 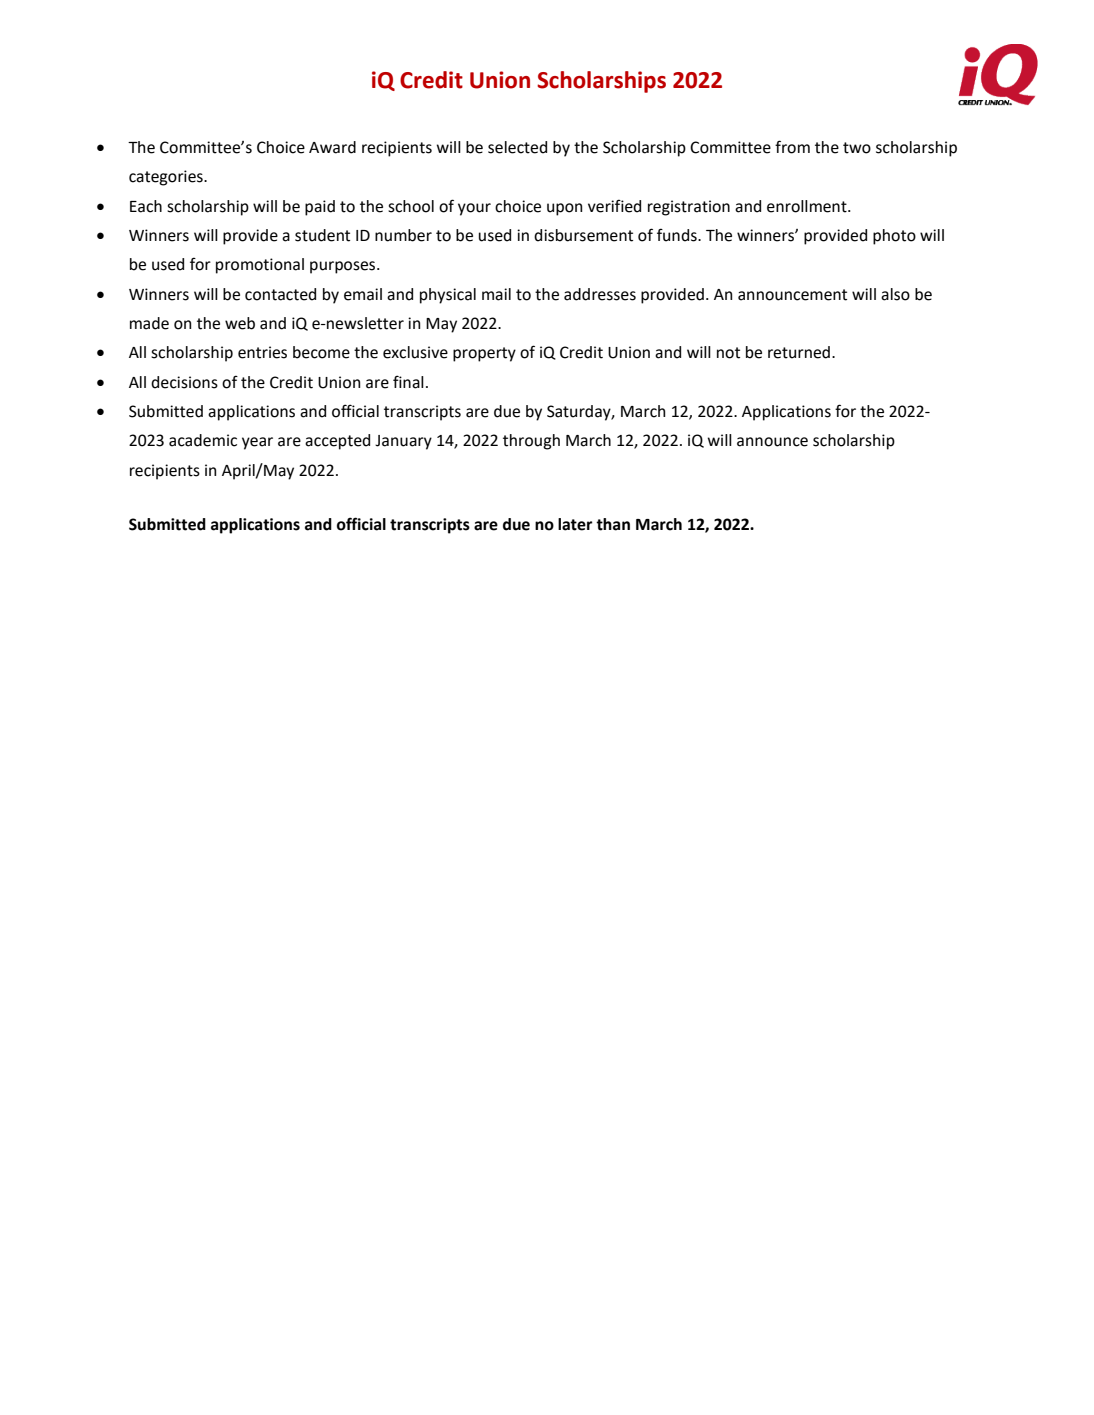 I want to click on enrollment, so click(x=808, y=206).
